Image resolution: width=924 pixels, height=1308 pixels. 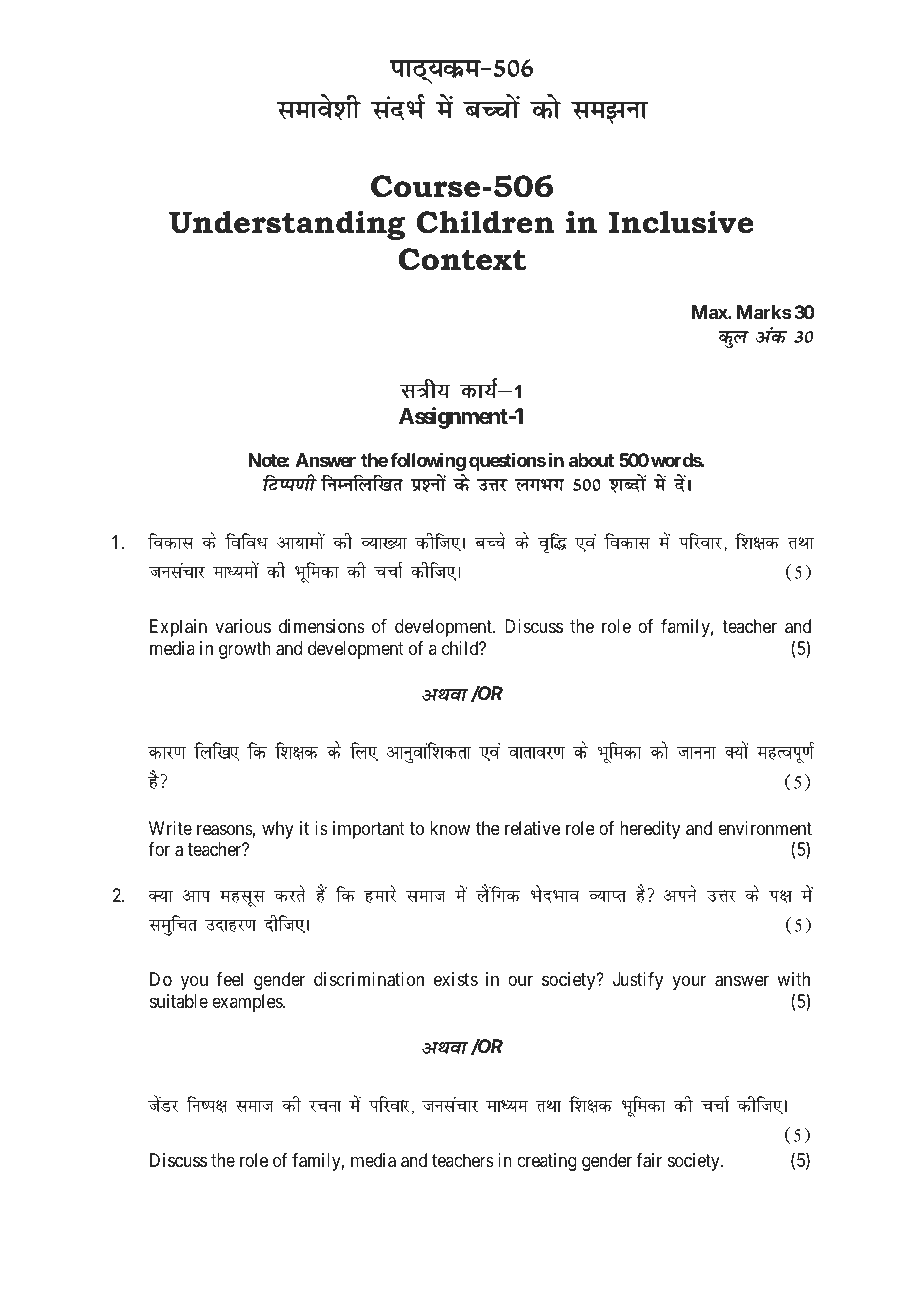 What do you see at coordinates (462, 259) in the document?
I see `Context` at bounding box center [462, 259].
